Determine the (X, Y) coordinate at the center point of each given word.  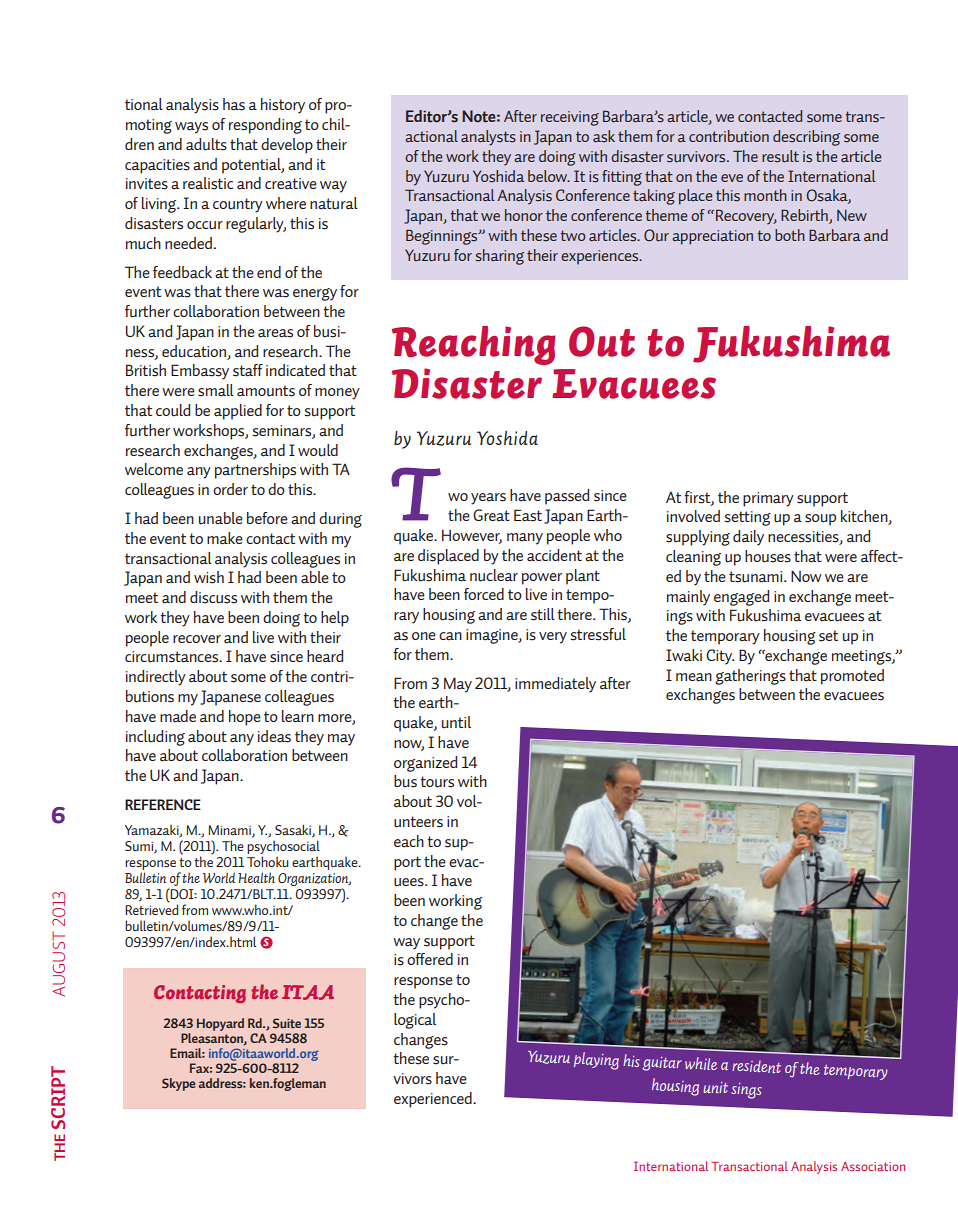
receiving (570, 118)
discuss (213, 597)
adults (206, 144)
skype (178, 1084)
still (543, 614)
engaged (741, 598)
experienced (434, 1100)
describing (806, 138)
